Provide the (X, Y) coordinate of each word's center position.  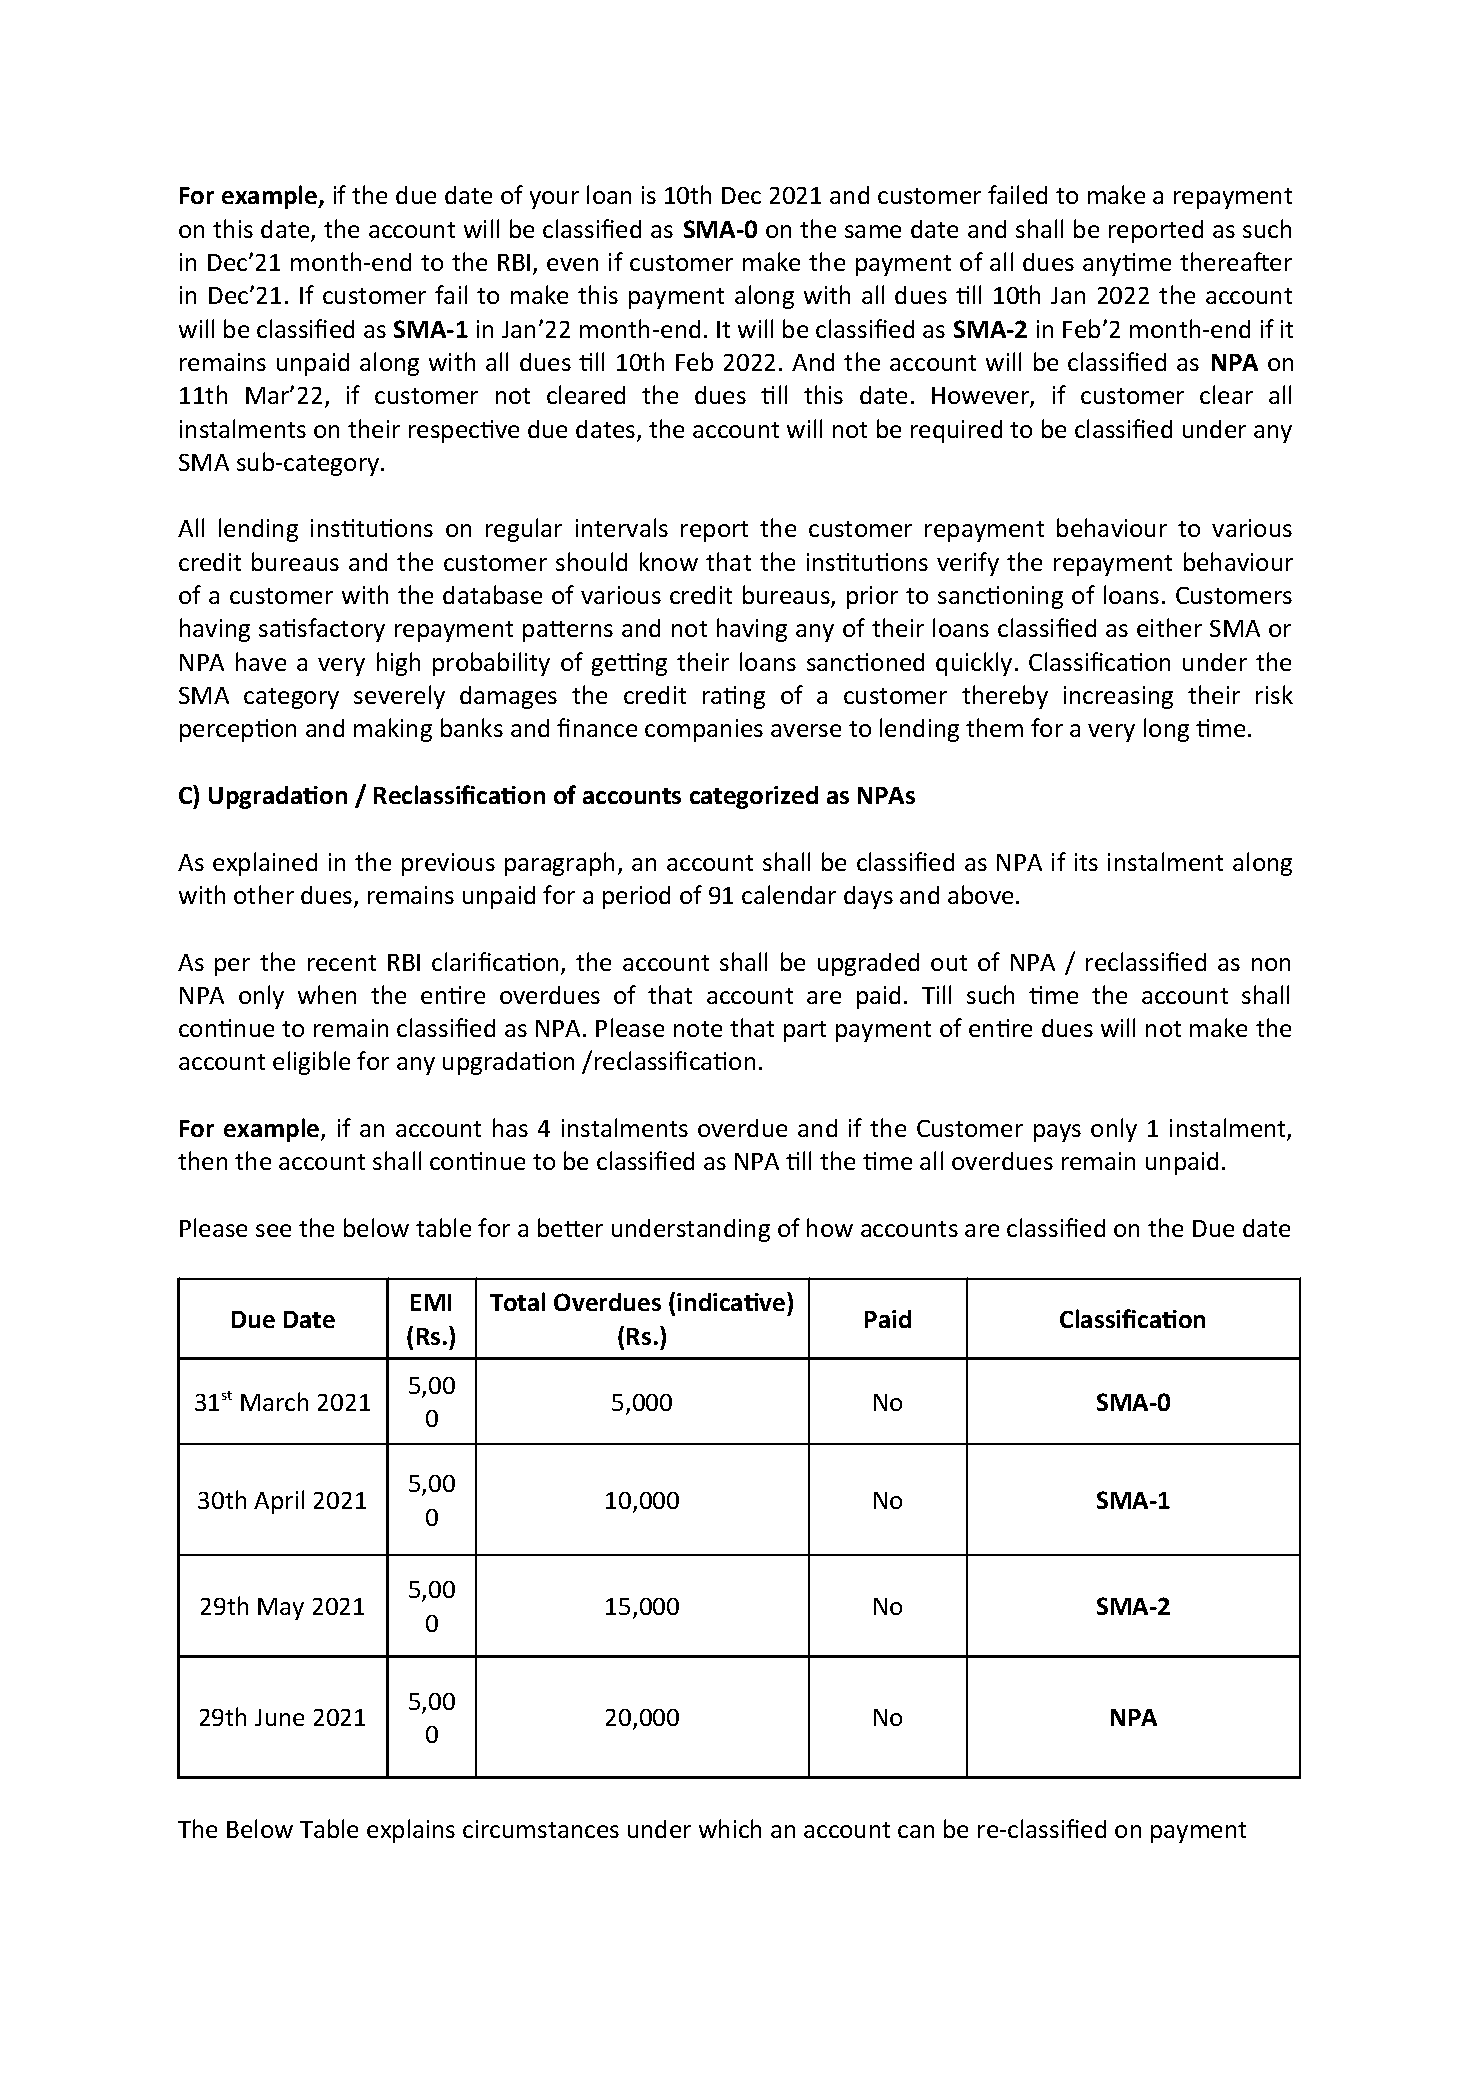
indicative (732, 1301)
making (393, 730)
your (554, 200)
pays (1057, 1133)
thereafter (1236, 261)
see (273, 1230)
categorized (754, 797)
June (279, 1717)
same (873, 231)
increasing (1118, 697)
